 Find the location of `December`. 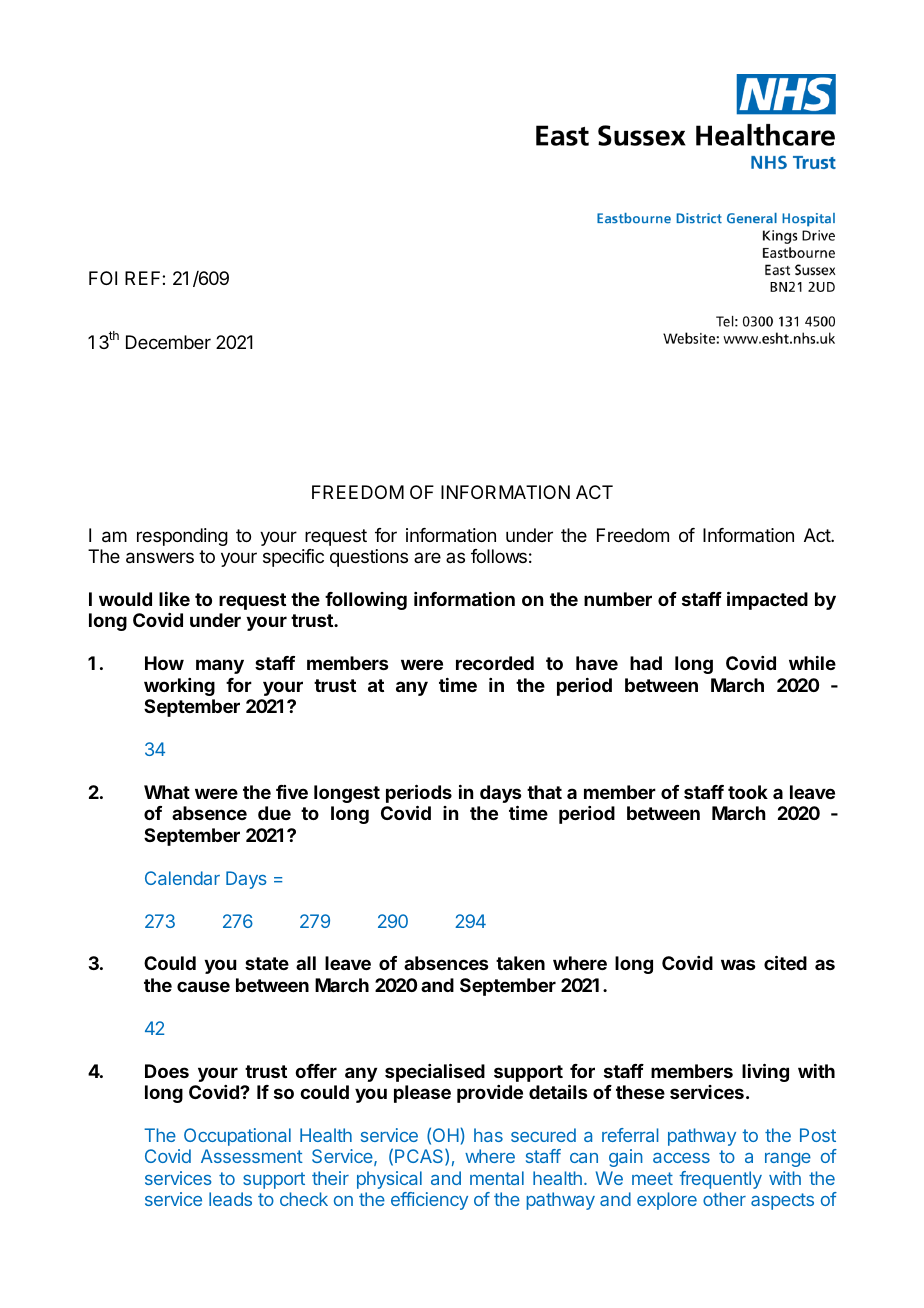

December is located at coordinates (168, 342).
